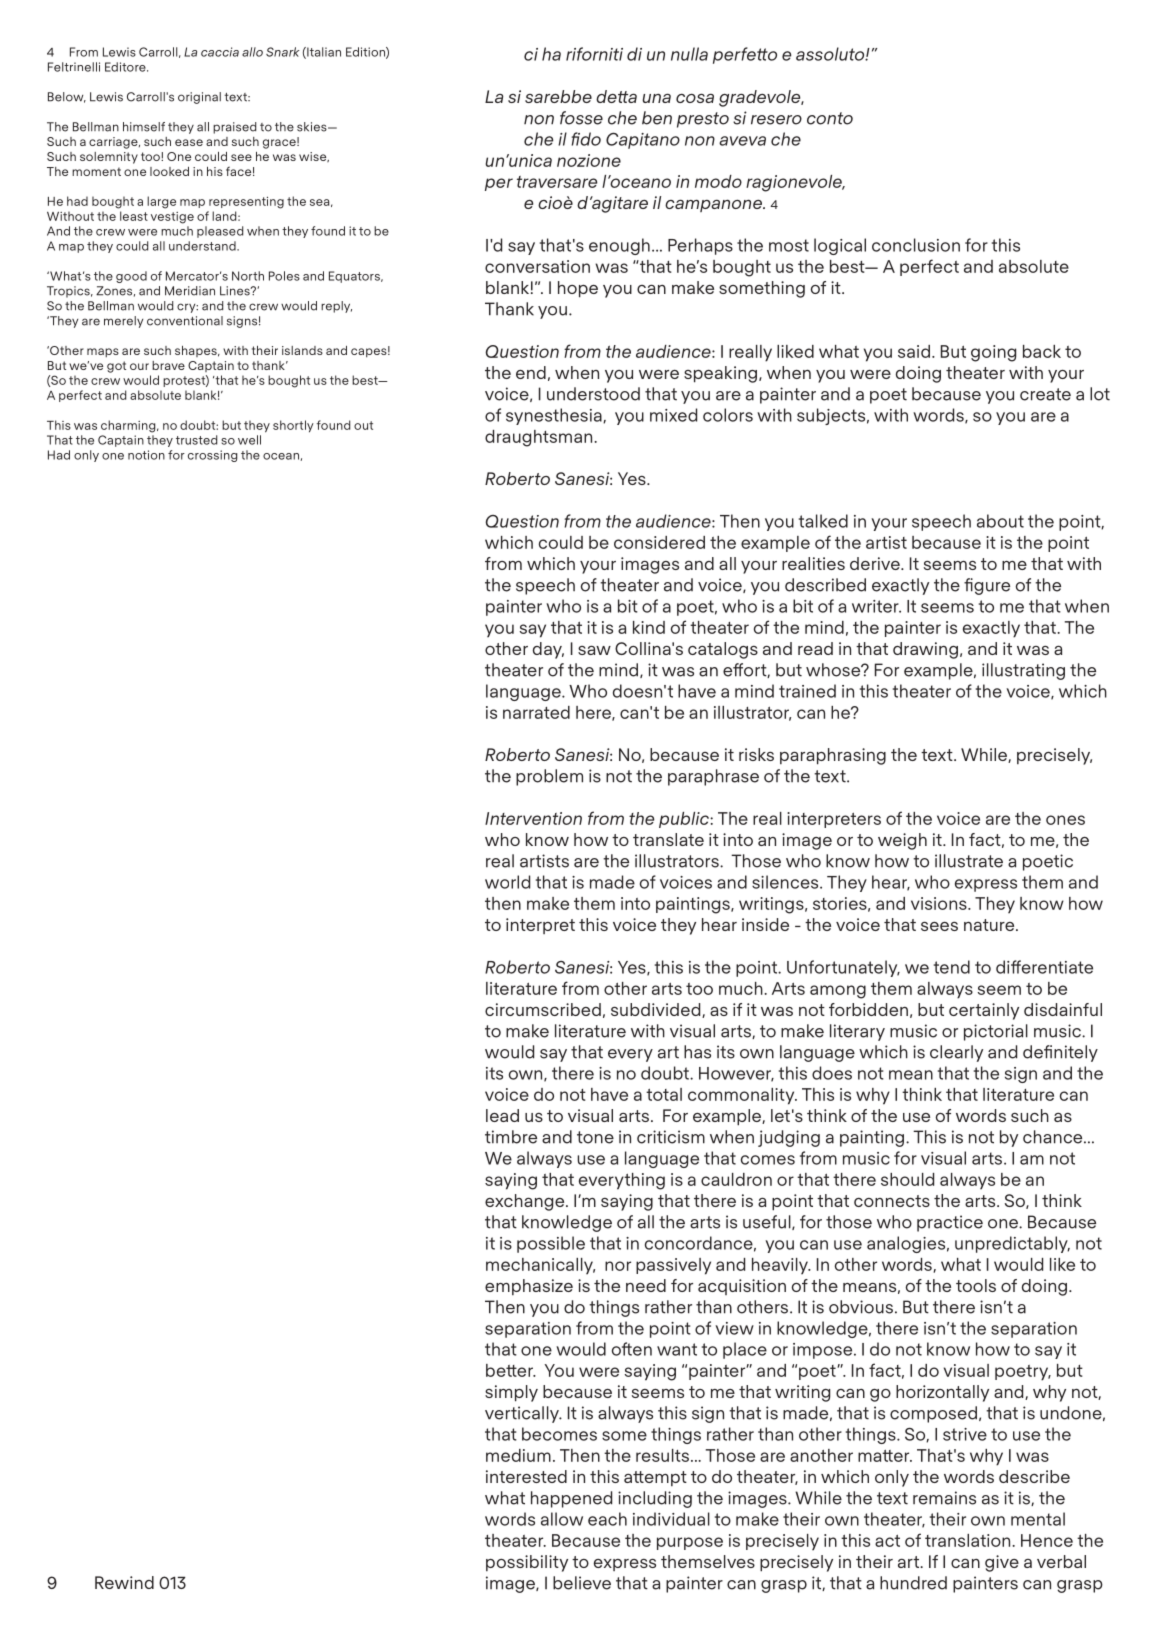 The height and width of the screenshot is (1636, 1157). What do you see at coordinates (969, 861) in the screenshot?
I see `illustrate` at bounding box center [969, 861].
